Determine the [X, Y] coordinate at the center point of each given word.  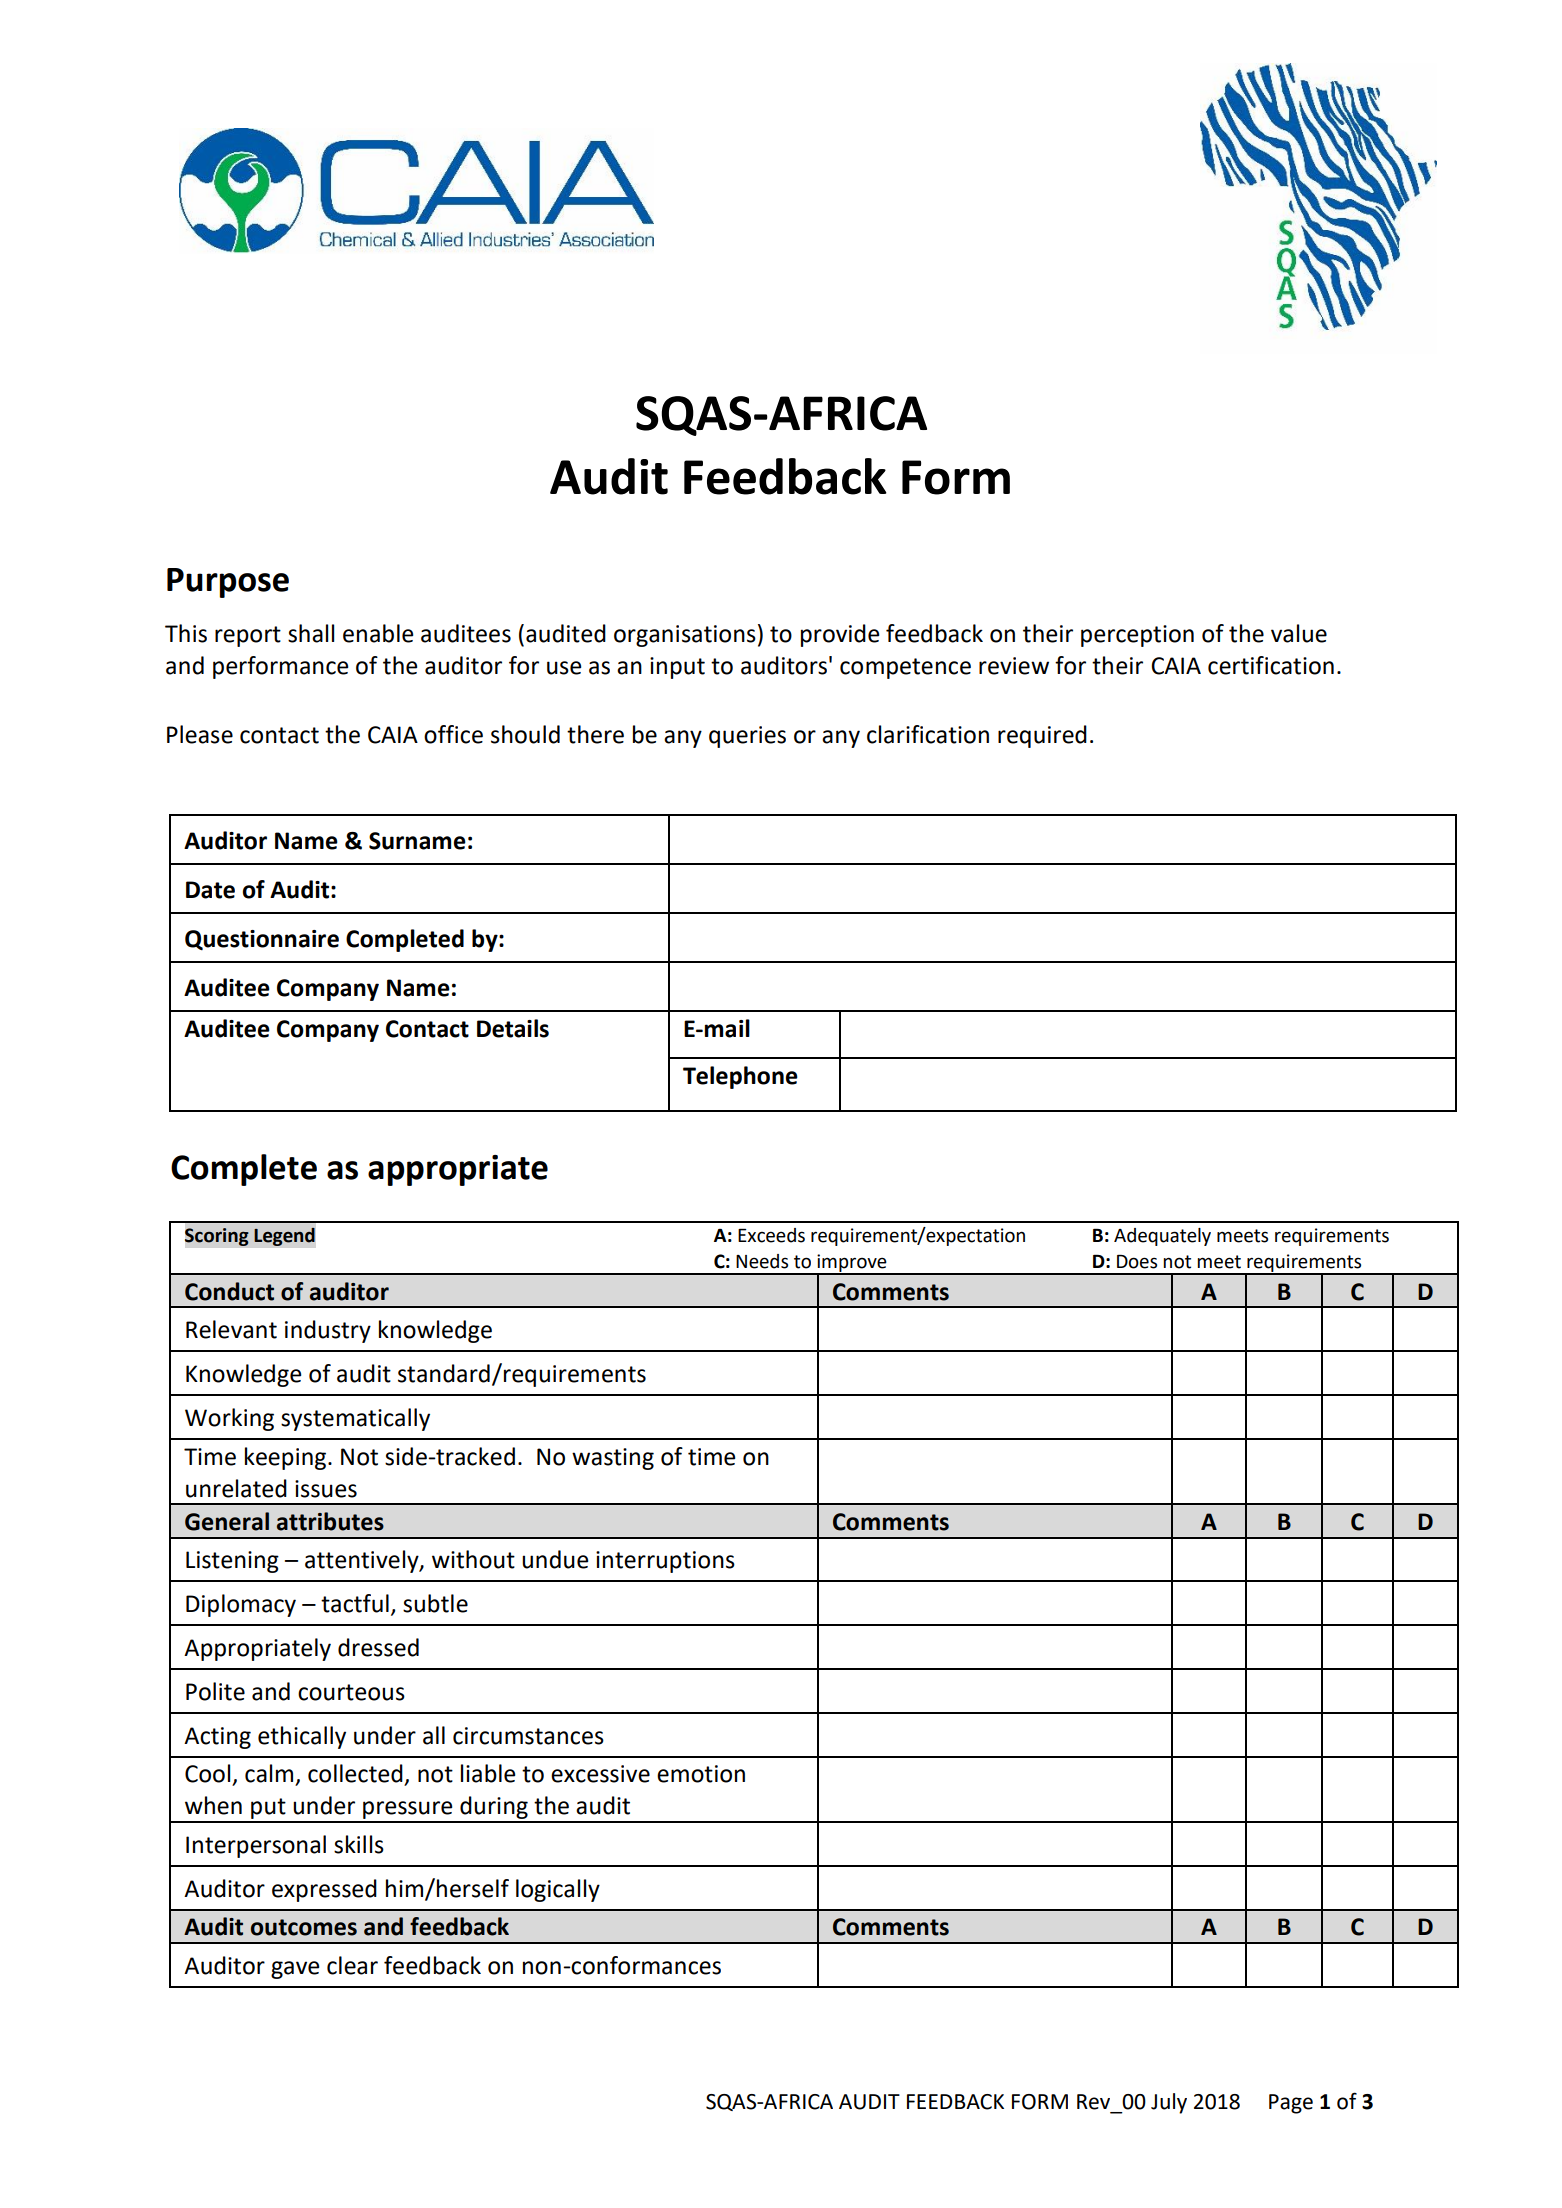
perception [1137, 636]
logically [558, 1890]
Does [1137, 1261]
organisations [685, 636]
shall [311, 633]
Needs [762, 1261]
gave [295, 1970]
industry [328, 1331]
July [1169, 2103]
